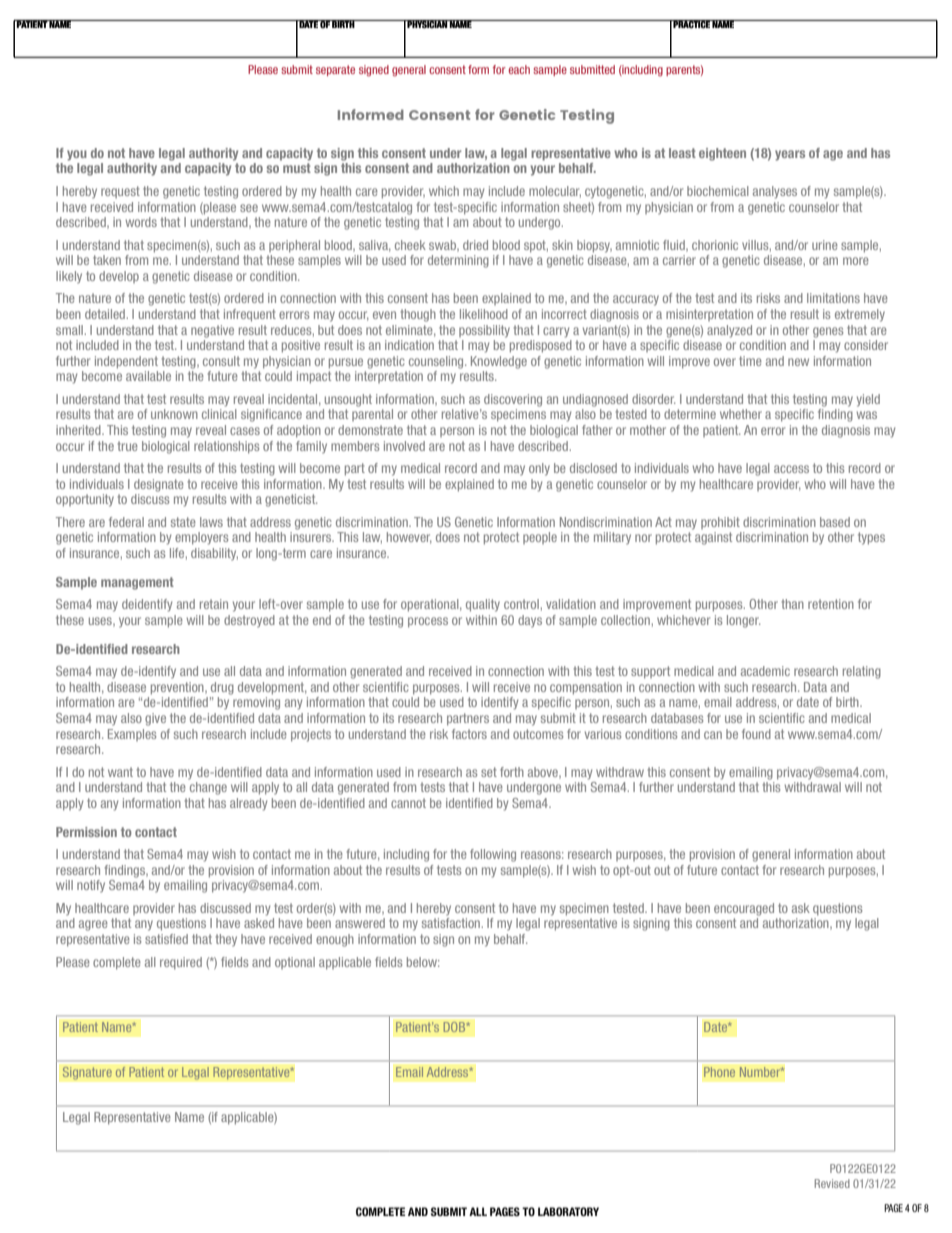 Image resolution: width=952 pixels, height=1233 pixels. I want to click on whether, so click(741, 414).
